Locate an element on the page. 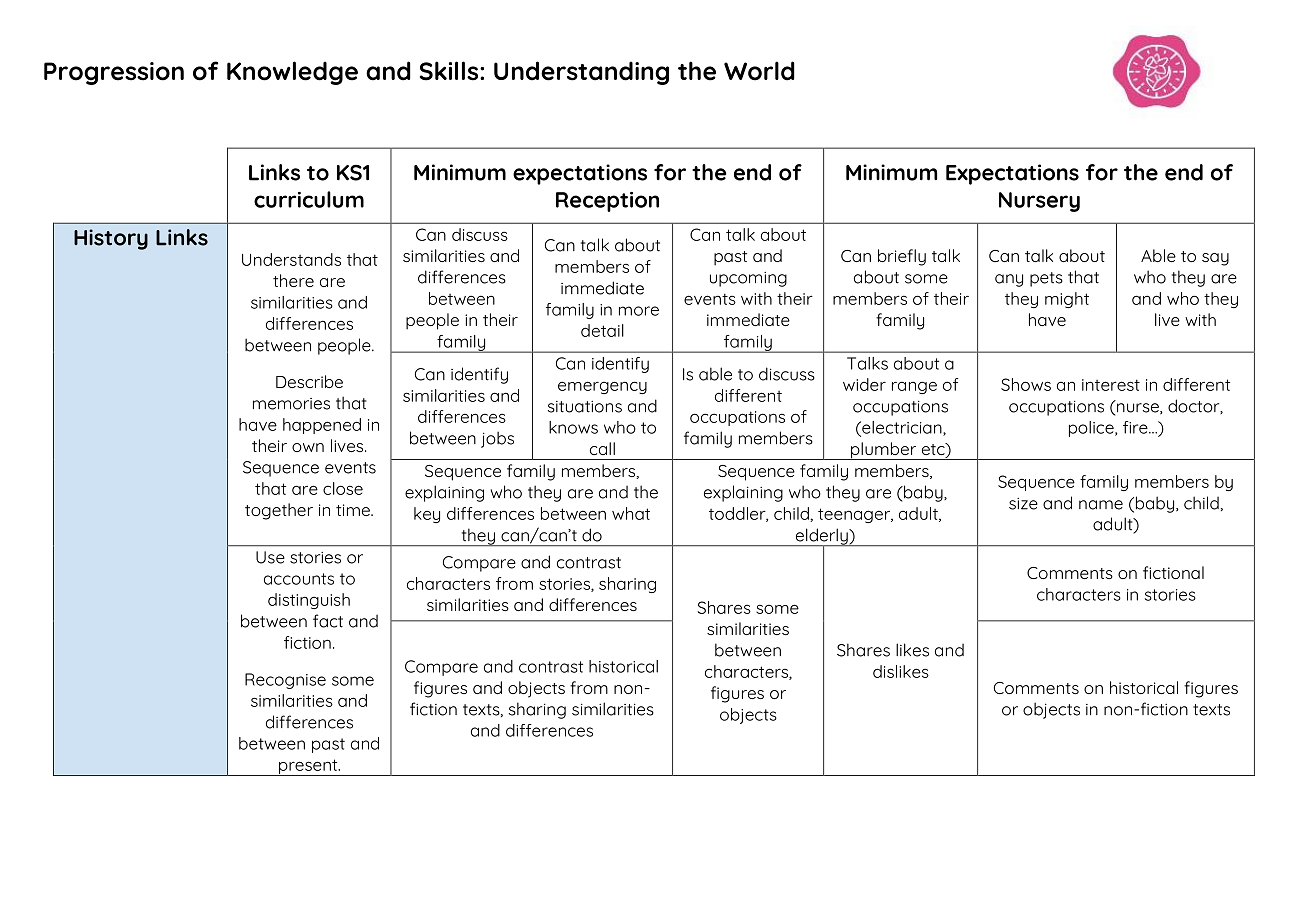 This document has width=1308, height=924. fire is located at coordinates (1136, 427).
